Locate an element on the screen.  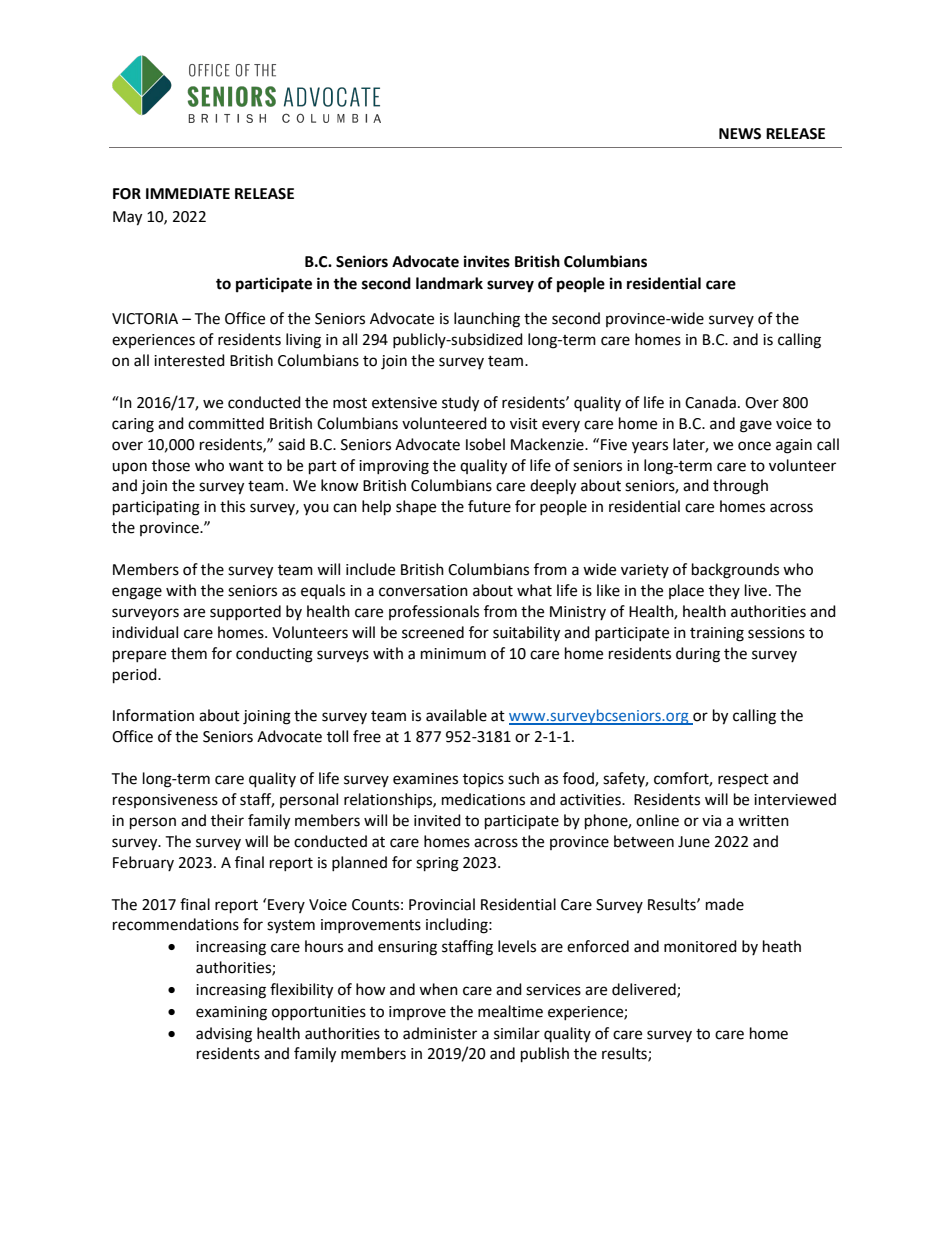
advising is located at coordinates (224, 1035).
